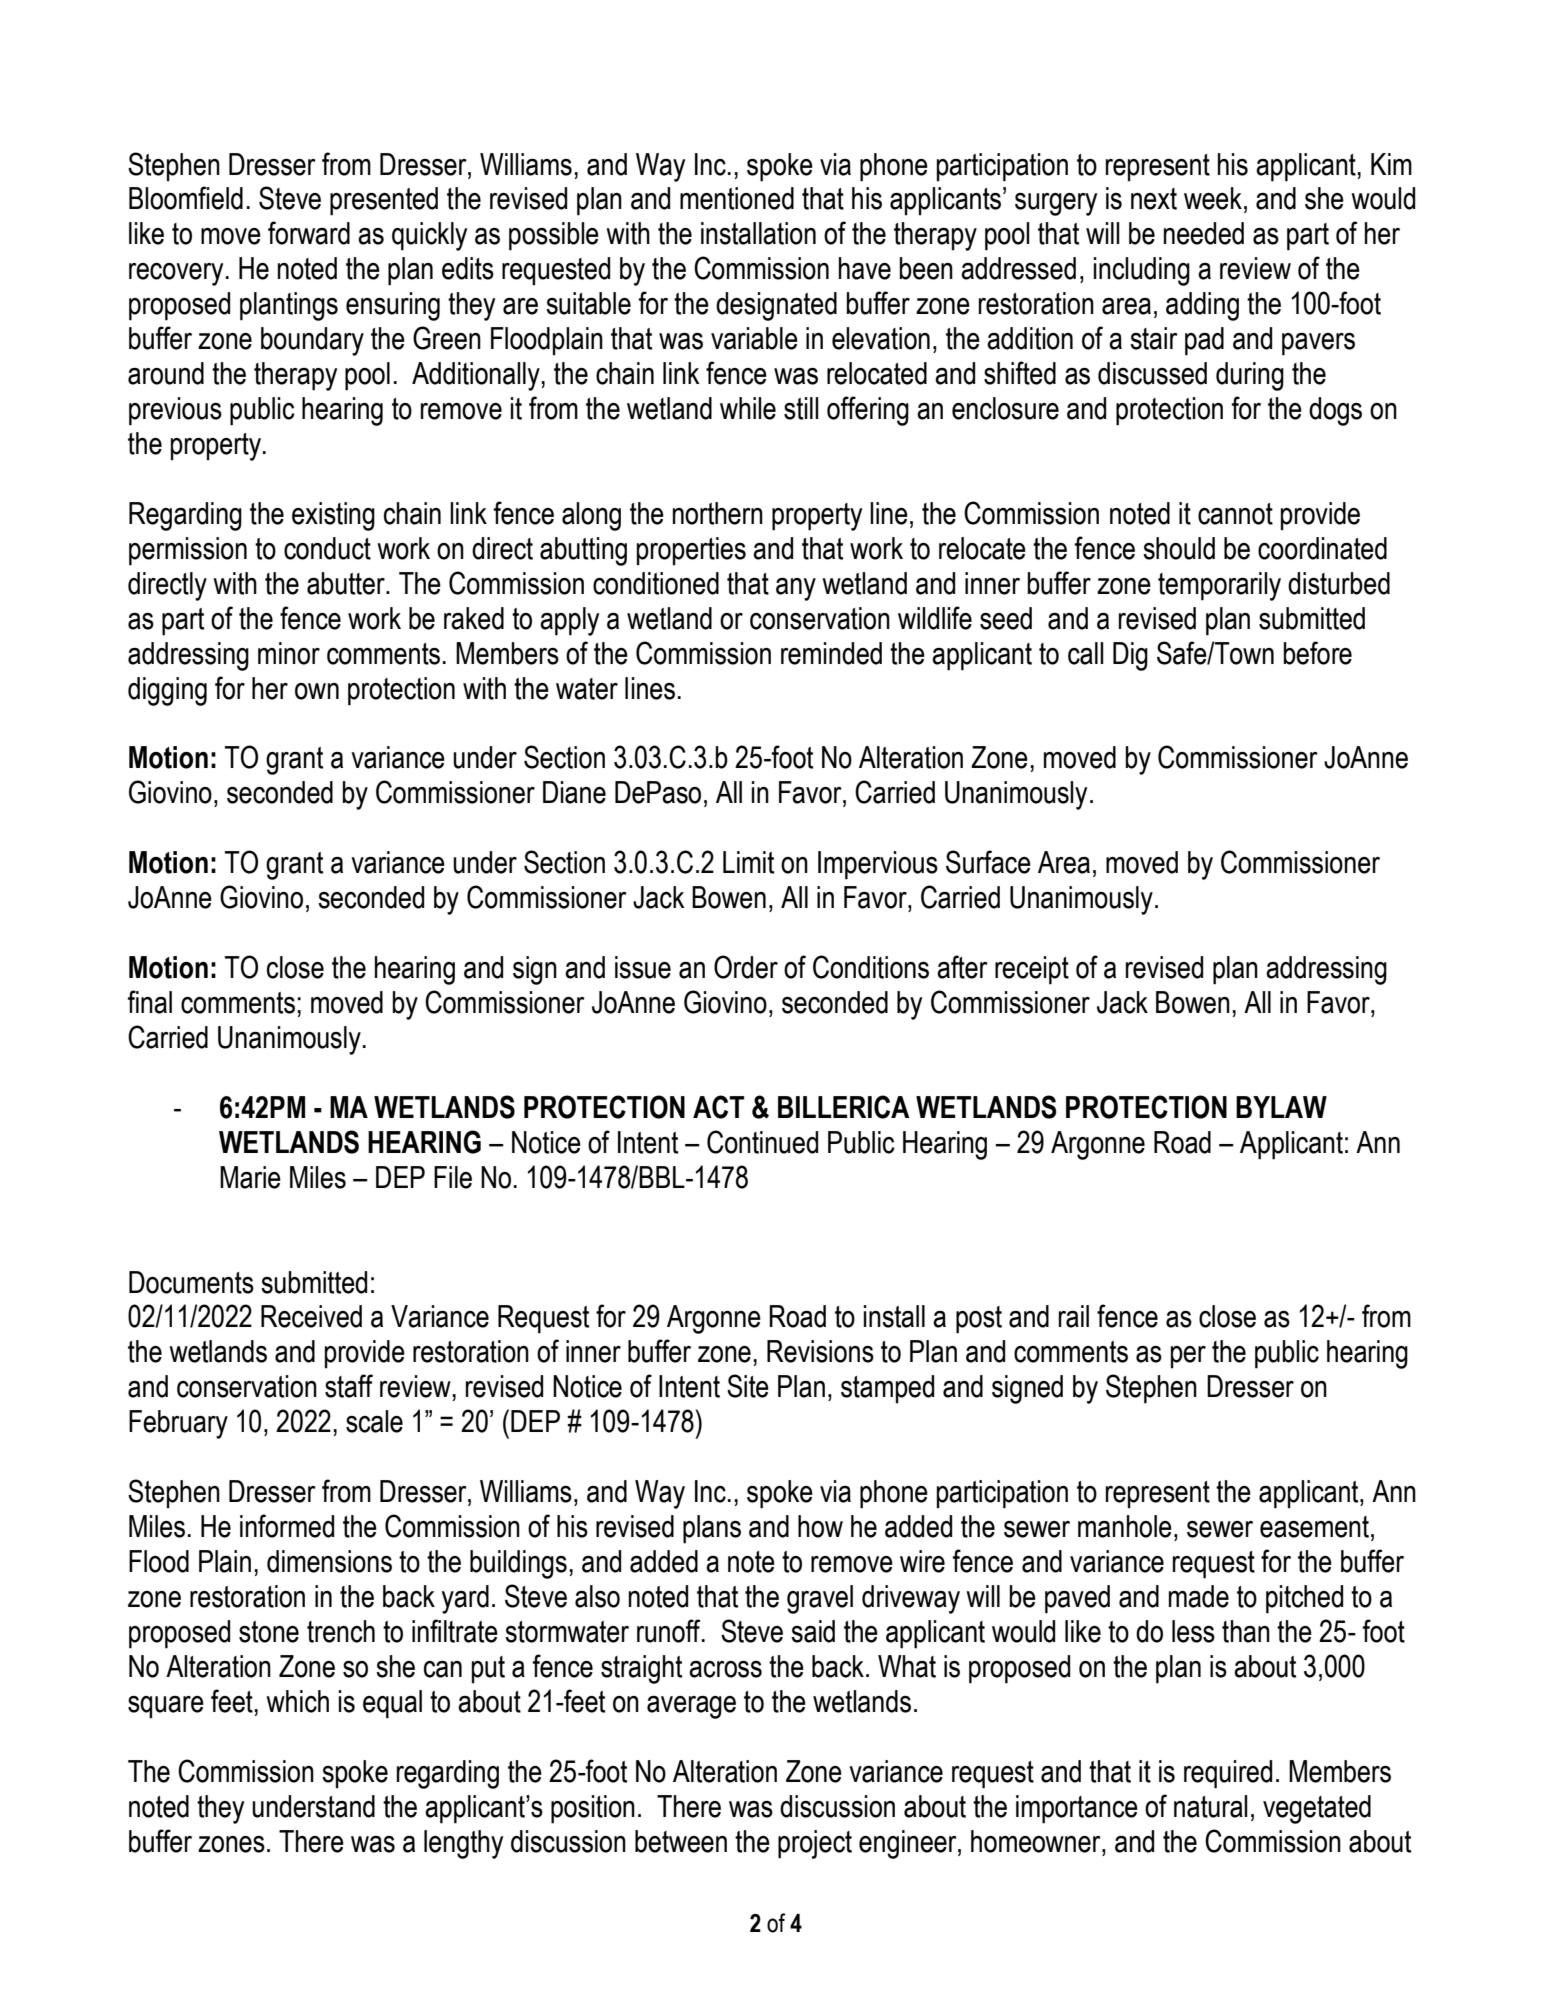  What do you see at coordinates (1213, 198) in the document?
I see `week` at bounding box center [1213, 198].
